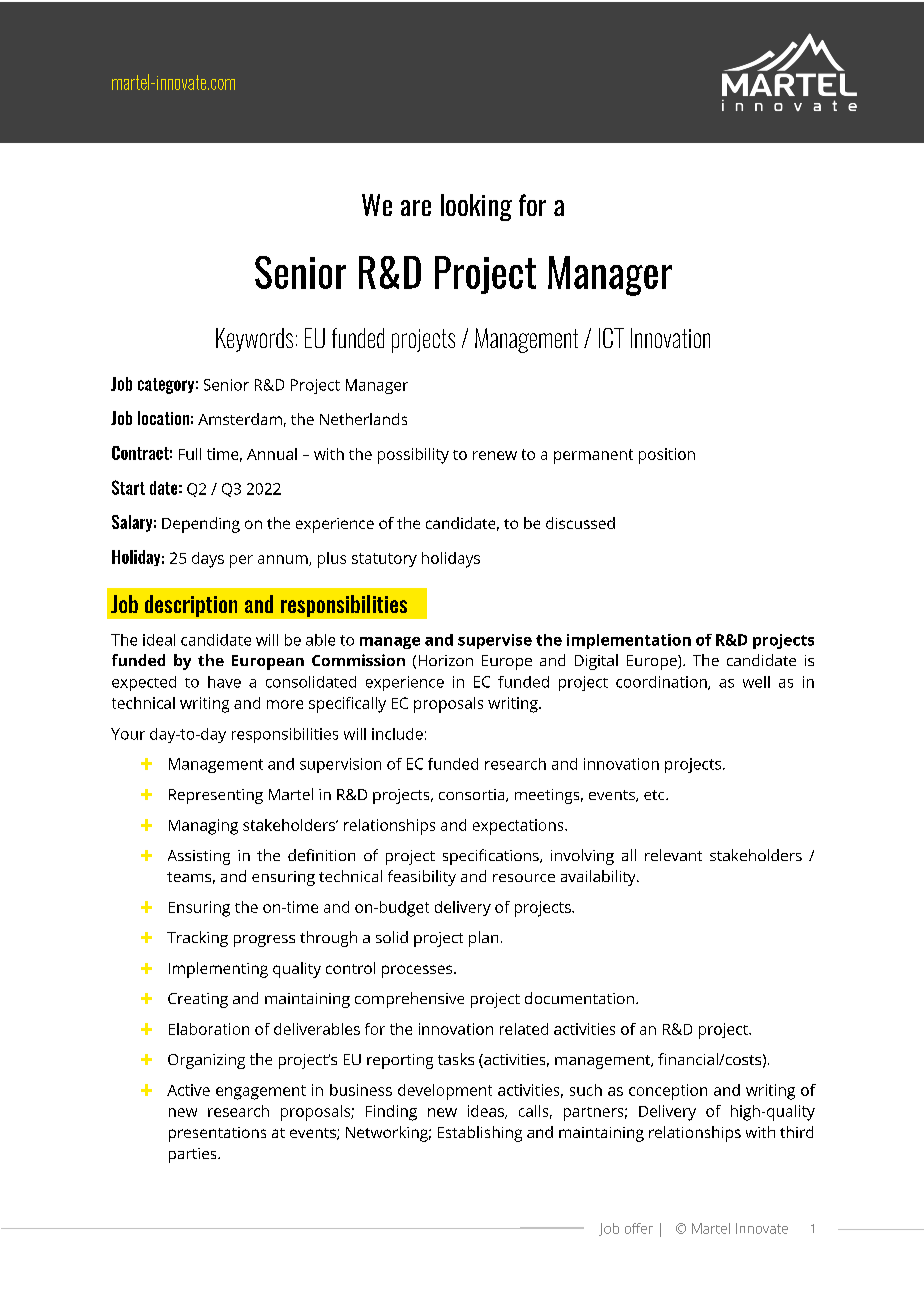 Image resolution: width=924 pixels, height=1308 pixels. I want to click on parties, so click(194, 1155).
